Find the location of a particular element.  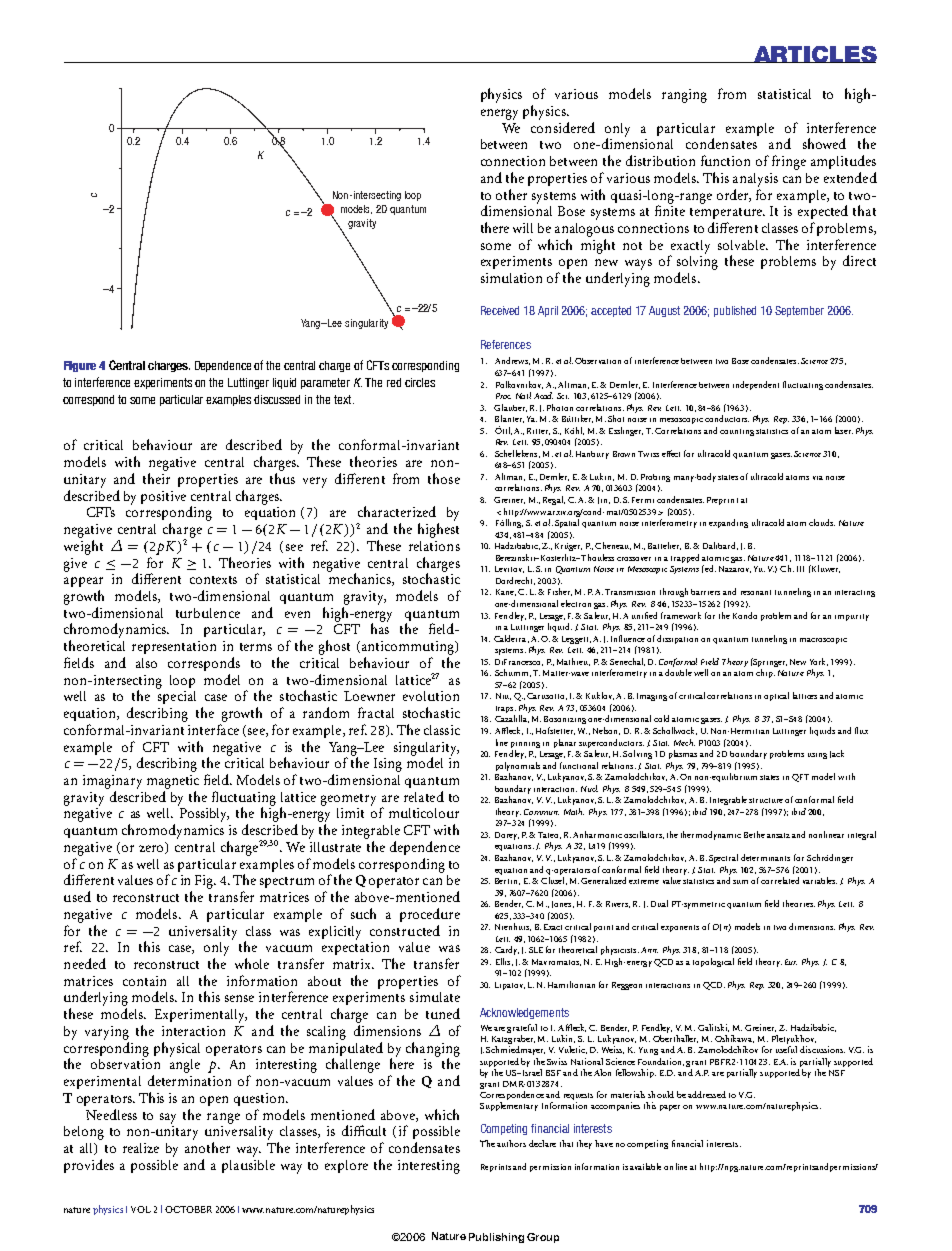

considered is located at coordinates (563, 127).
